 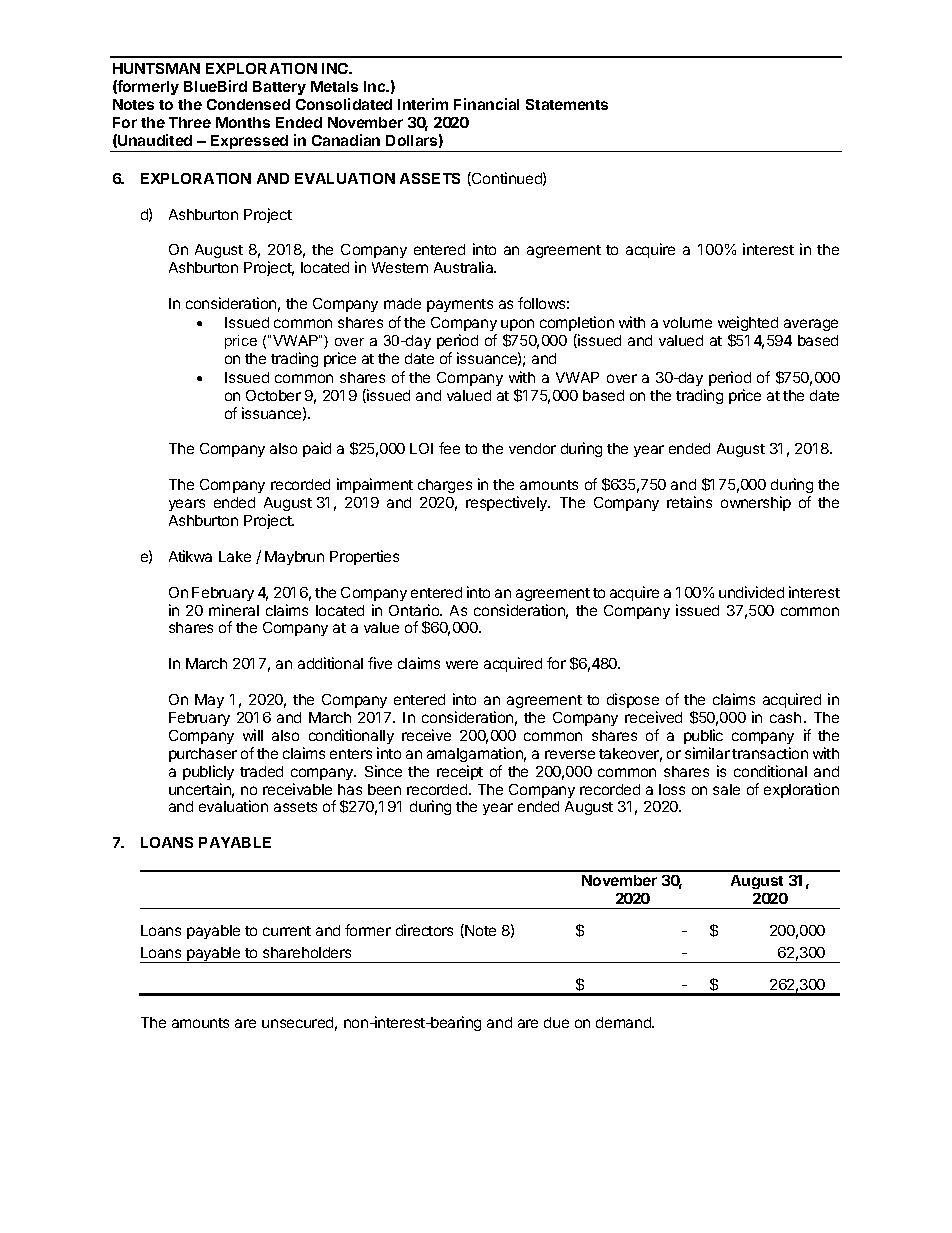 What do you see at coordinates (567, 104) in the screenshot?
I see `Statements` at bounding box center [567, 104].
